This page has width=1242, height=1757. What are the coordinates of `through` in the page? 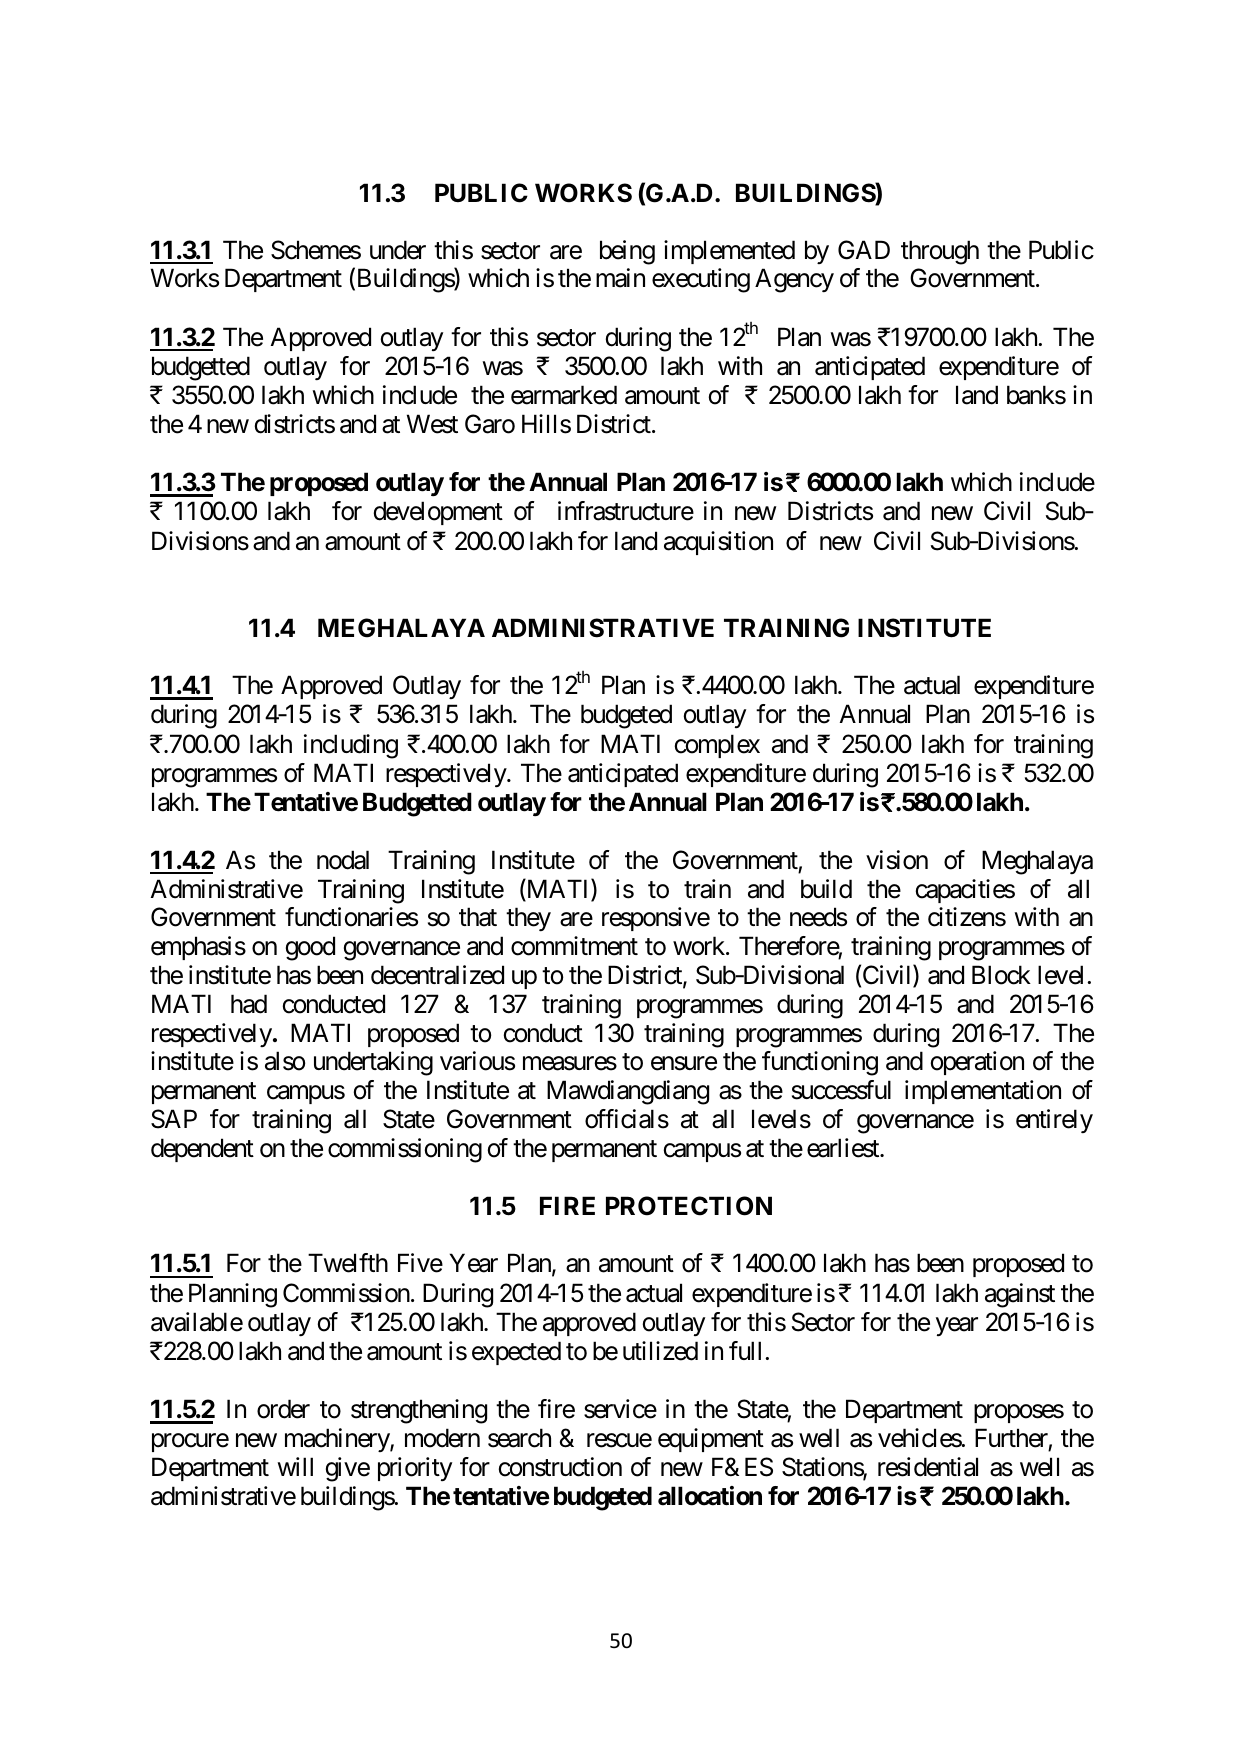 It's located at (940, 252).
